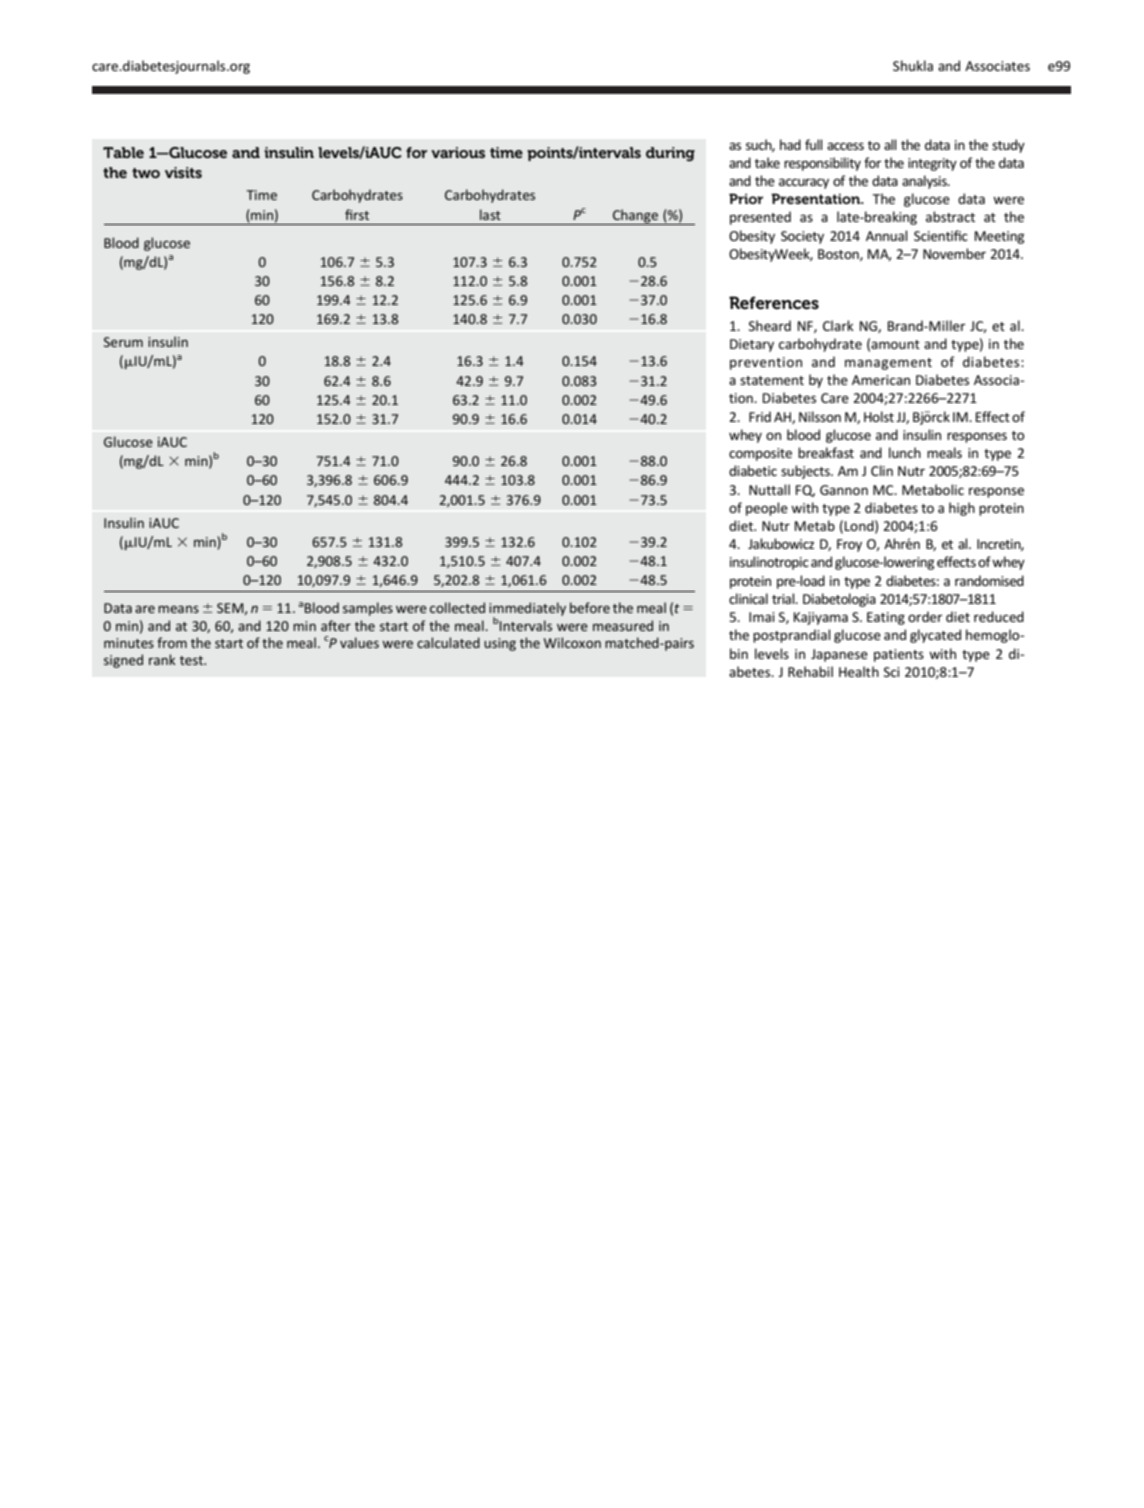  I want to click on Table, so click(123, 152).
